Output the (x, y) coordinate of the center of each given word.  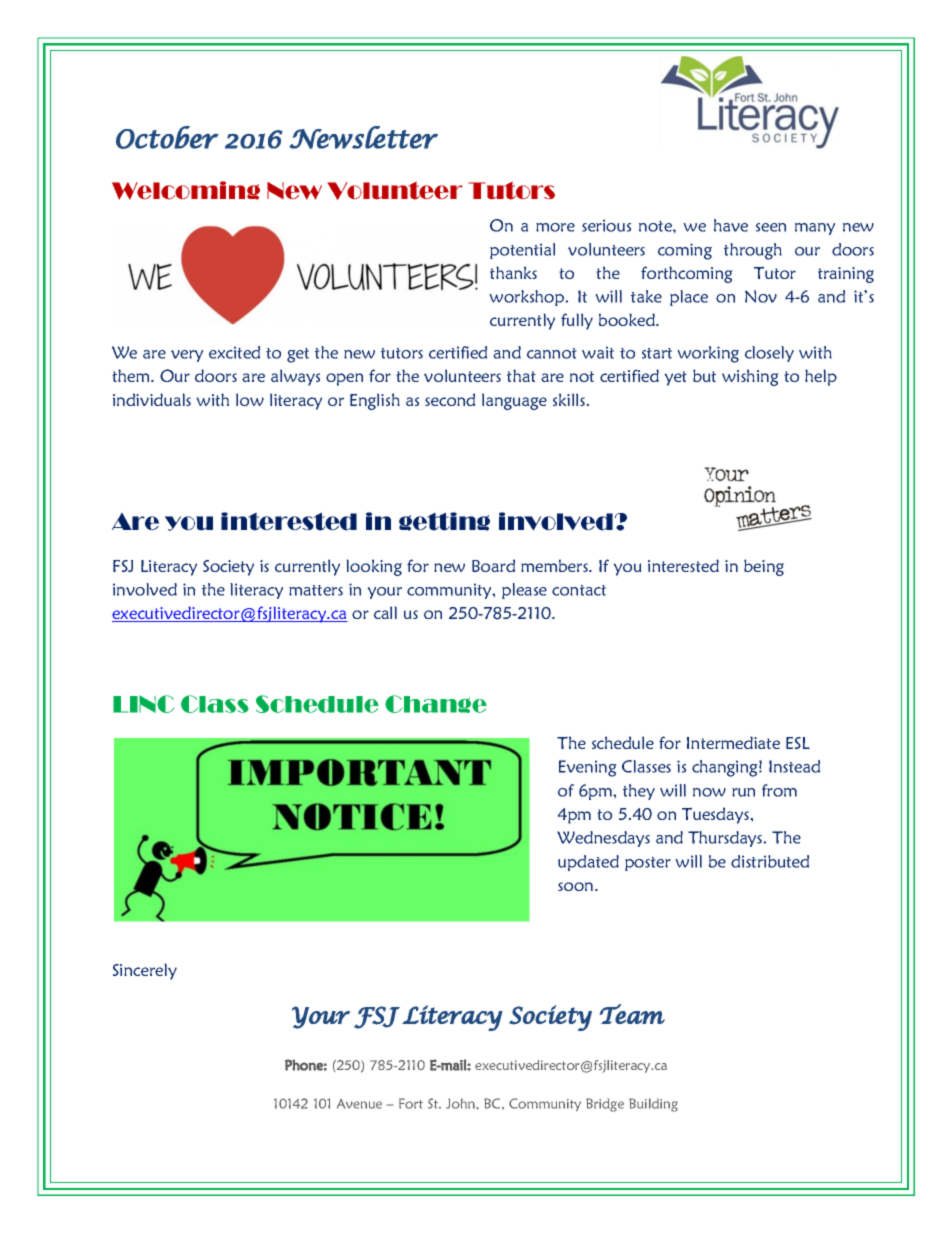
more (555, 227)
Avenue (359, 1104)
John (461, 1103)
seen (771, 227)
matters (316, 590)
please (524, 591)
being (764, 567)
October (167, 137)
